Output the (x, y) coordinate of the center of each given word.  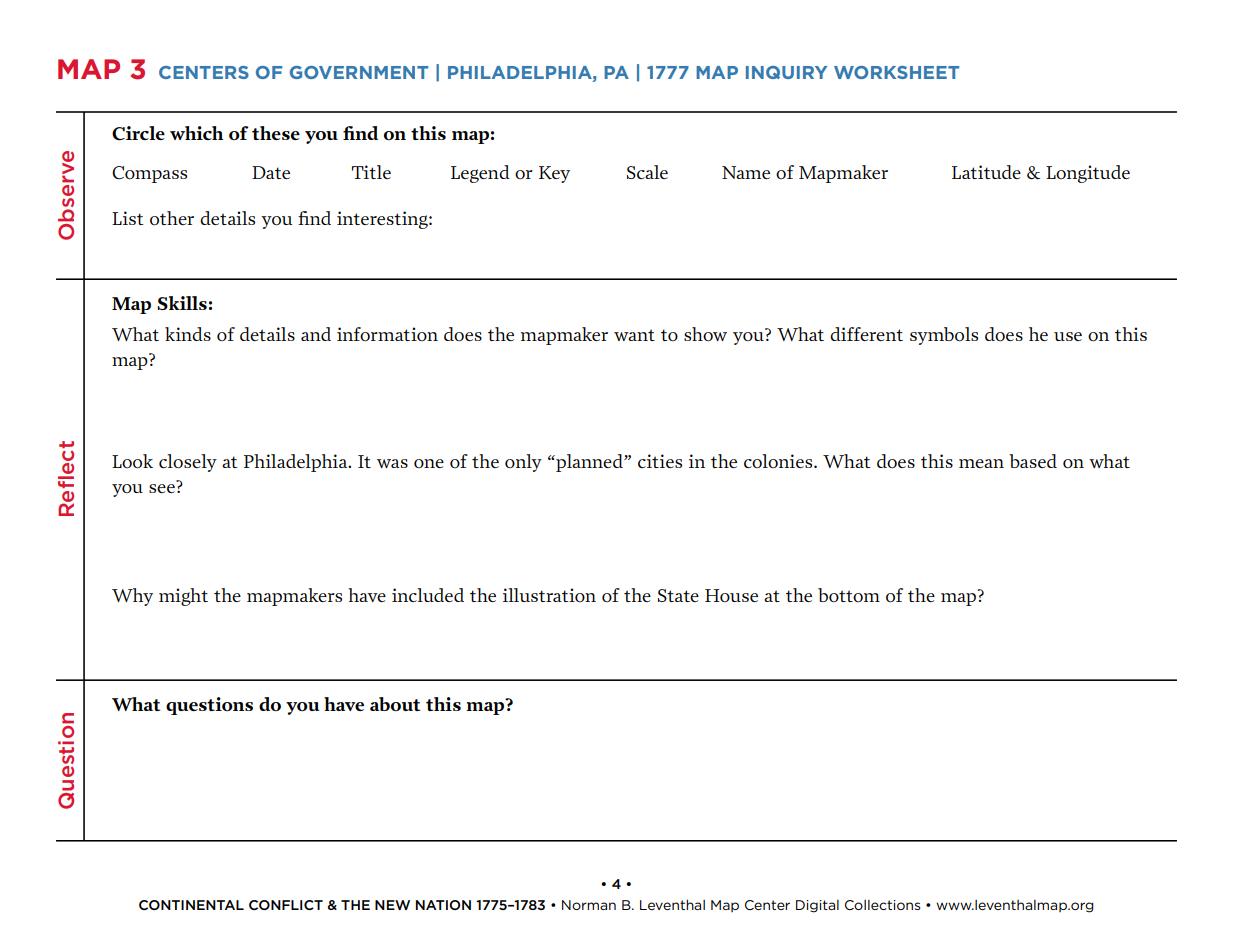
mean (981, 463)
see (162, 488)
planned (589, 463)
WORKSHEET (896, 72)
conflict (286, 905)
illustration (549, 595)
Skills (182, 303)
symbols (944, 336)
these (276, 133)
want (634, 335)
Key (554, 174)
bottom (849, 595)
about (395, 704)
